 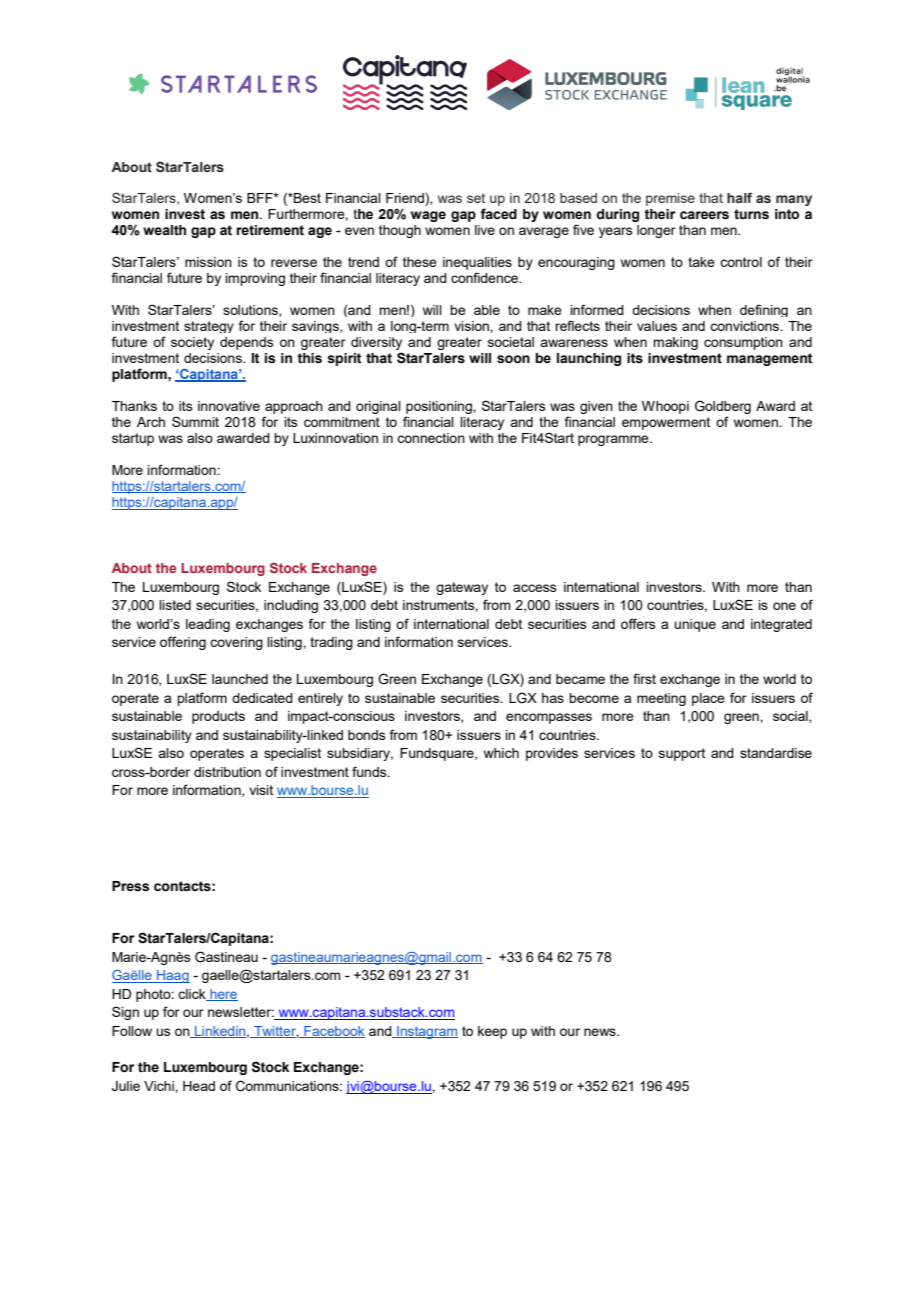 I want to click on wealth, so click(x=164, y=230).
